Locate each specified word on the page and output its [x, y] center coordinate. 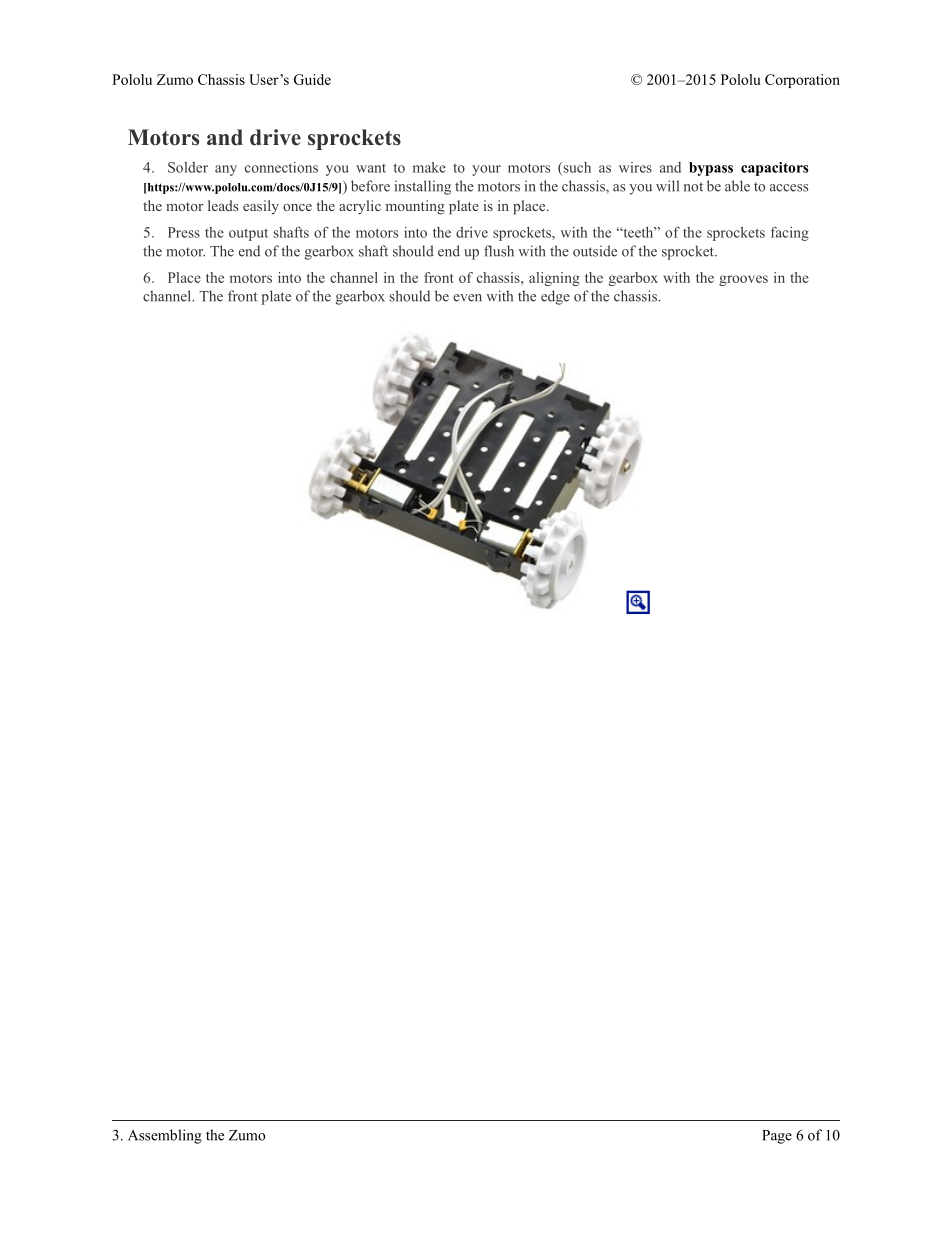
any [226, 170]
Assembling [165, 1136]
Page [777, 1137]
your [486, 170]
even [467, 298]
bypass [711, 169]
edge [555, 297]
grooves [743, 280]
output [248, 234]
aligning [554, 279]
